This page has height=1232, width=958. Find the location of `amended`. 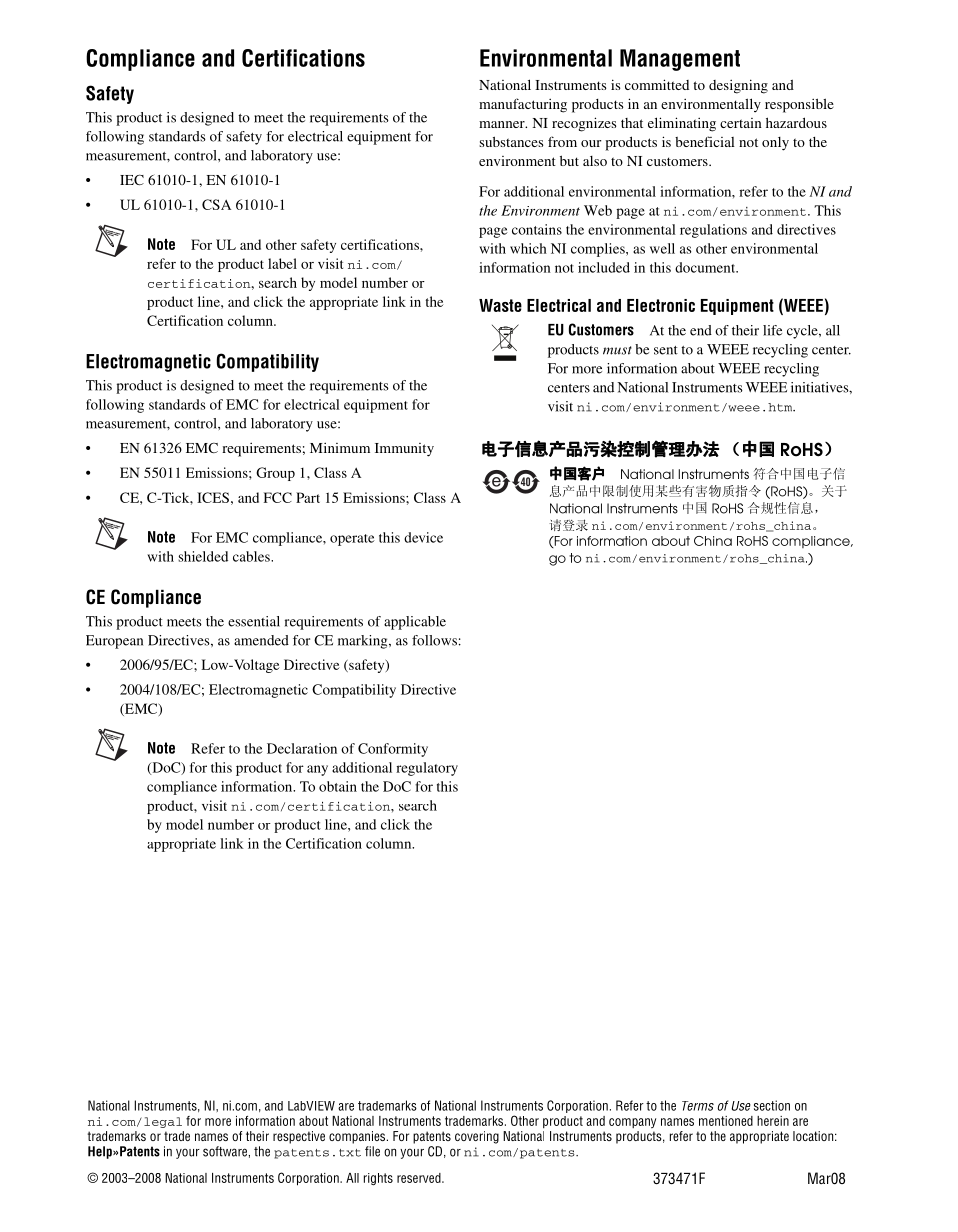

amended is located at coordinates (261, 640).
